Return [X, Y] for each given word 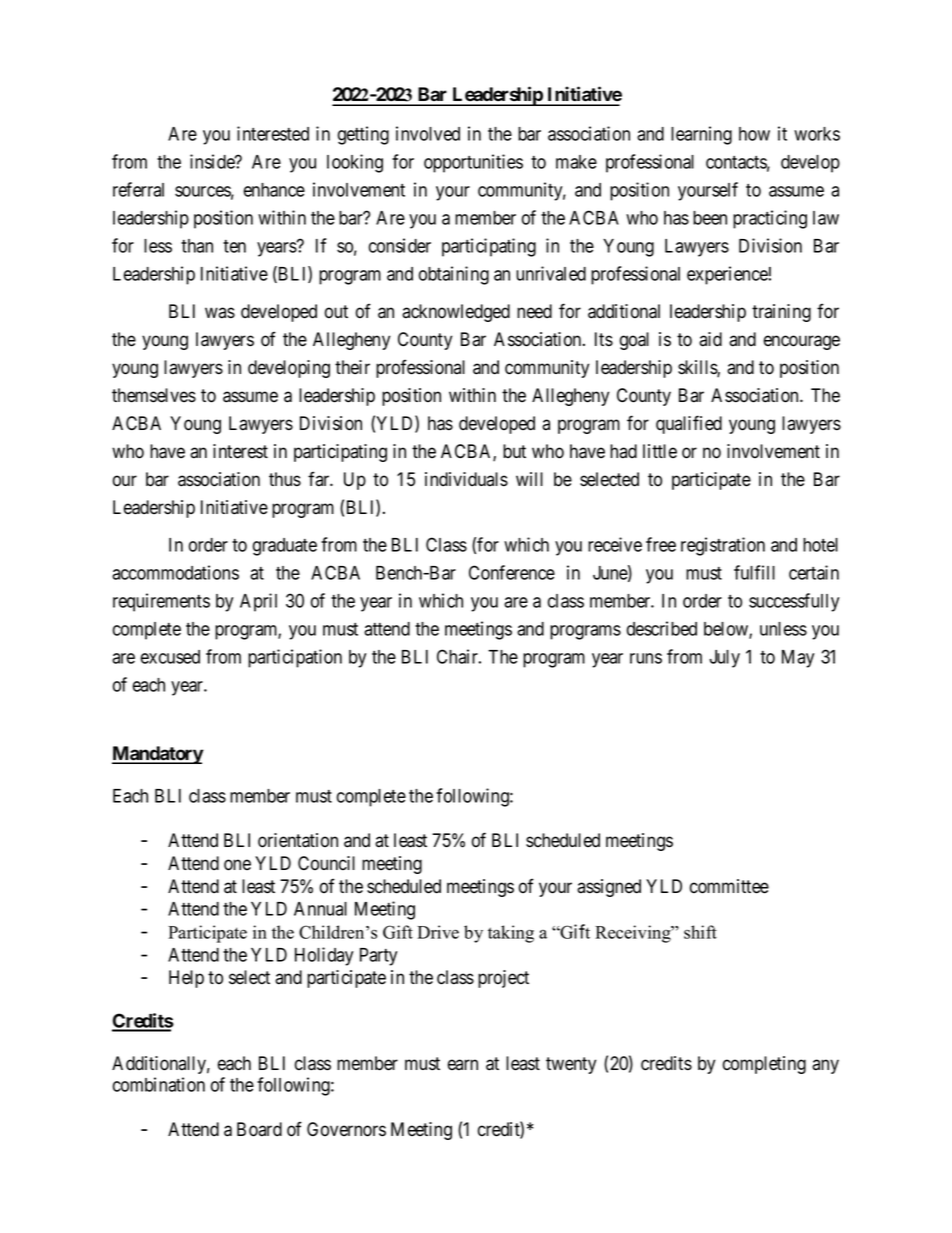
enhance [274, 190]
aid [710, 339]
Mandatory [158, 755]
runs [646, 658]
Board [259, 1129]
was [220, 313]
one [237, 865]
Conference [512, 572]
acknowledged [456, 313]
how [754, 134]
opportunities [473, 163]
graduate [285, 547]
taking [511, 934]
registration [723, 546]
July [724, 659]
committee [729, 886]
